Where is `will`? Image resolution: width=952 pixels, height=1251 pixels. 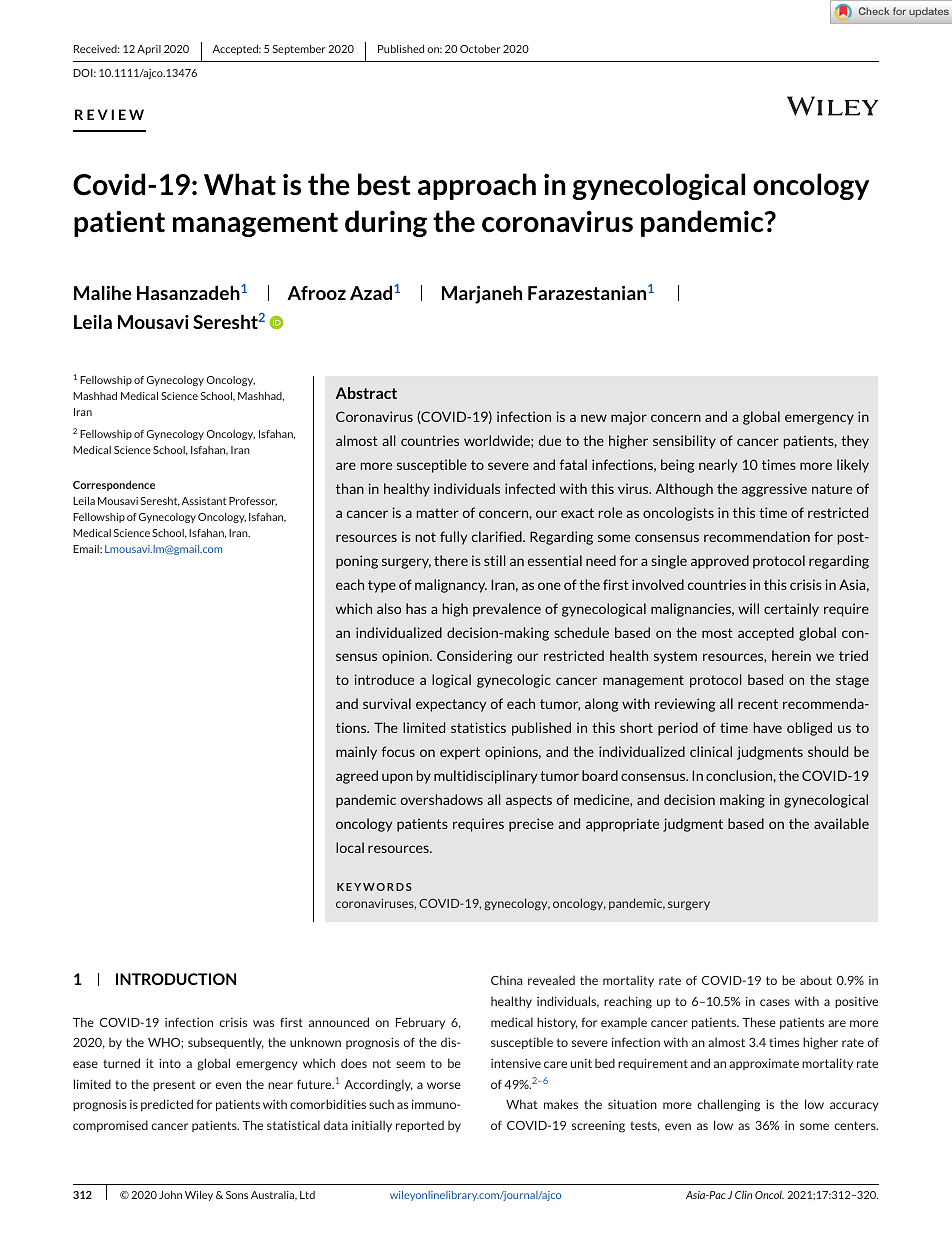 will is located at coordinates (748, 608).
